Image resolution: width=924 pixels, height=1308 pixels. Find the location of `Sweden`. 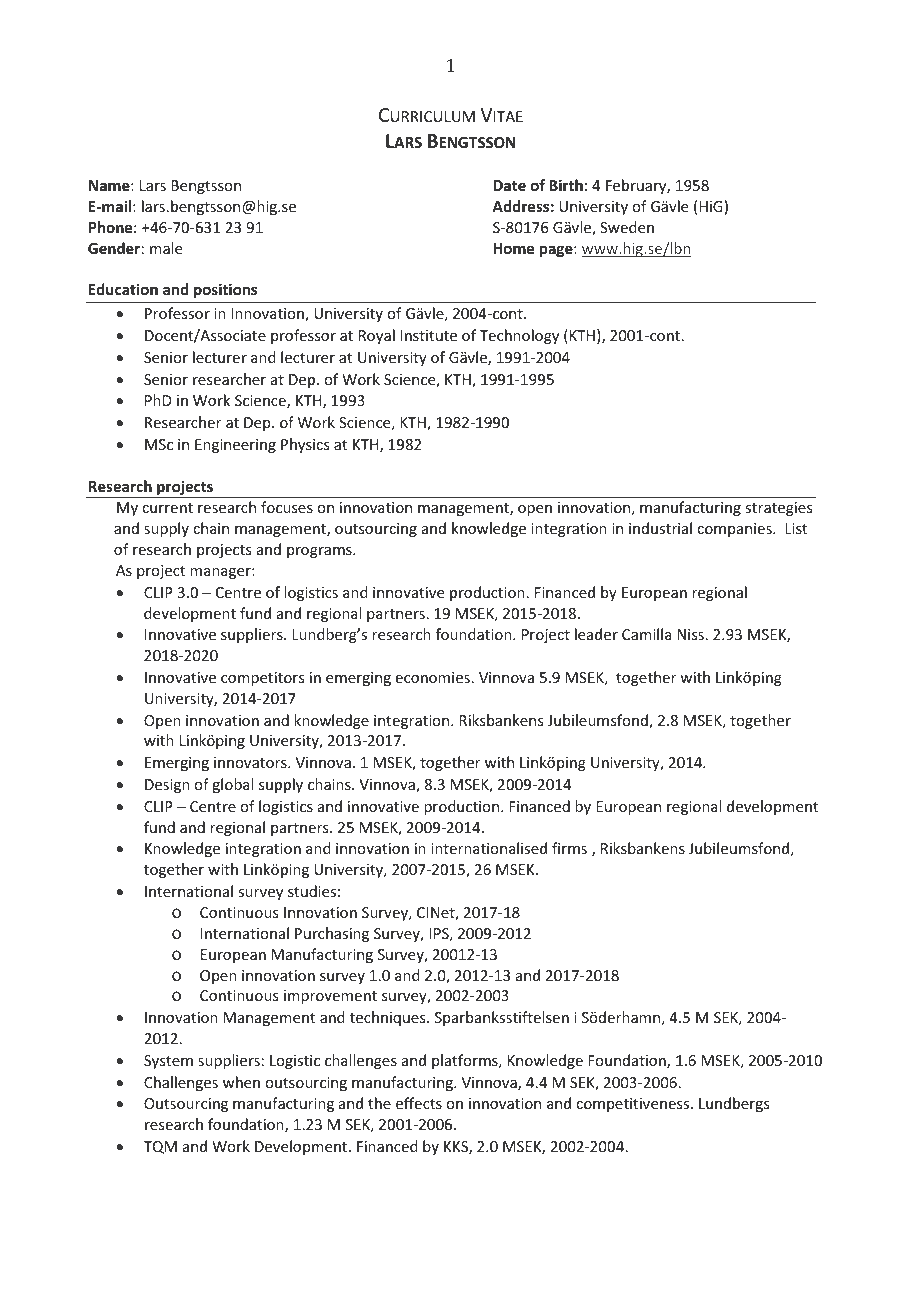

Sweden is located at coordinates (627, 227).
